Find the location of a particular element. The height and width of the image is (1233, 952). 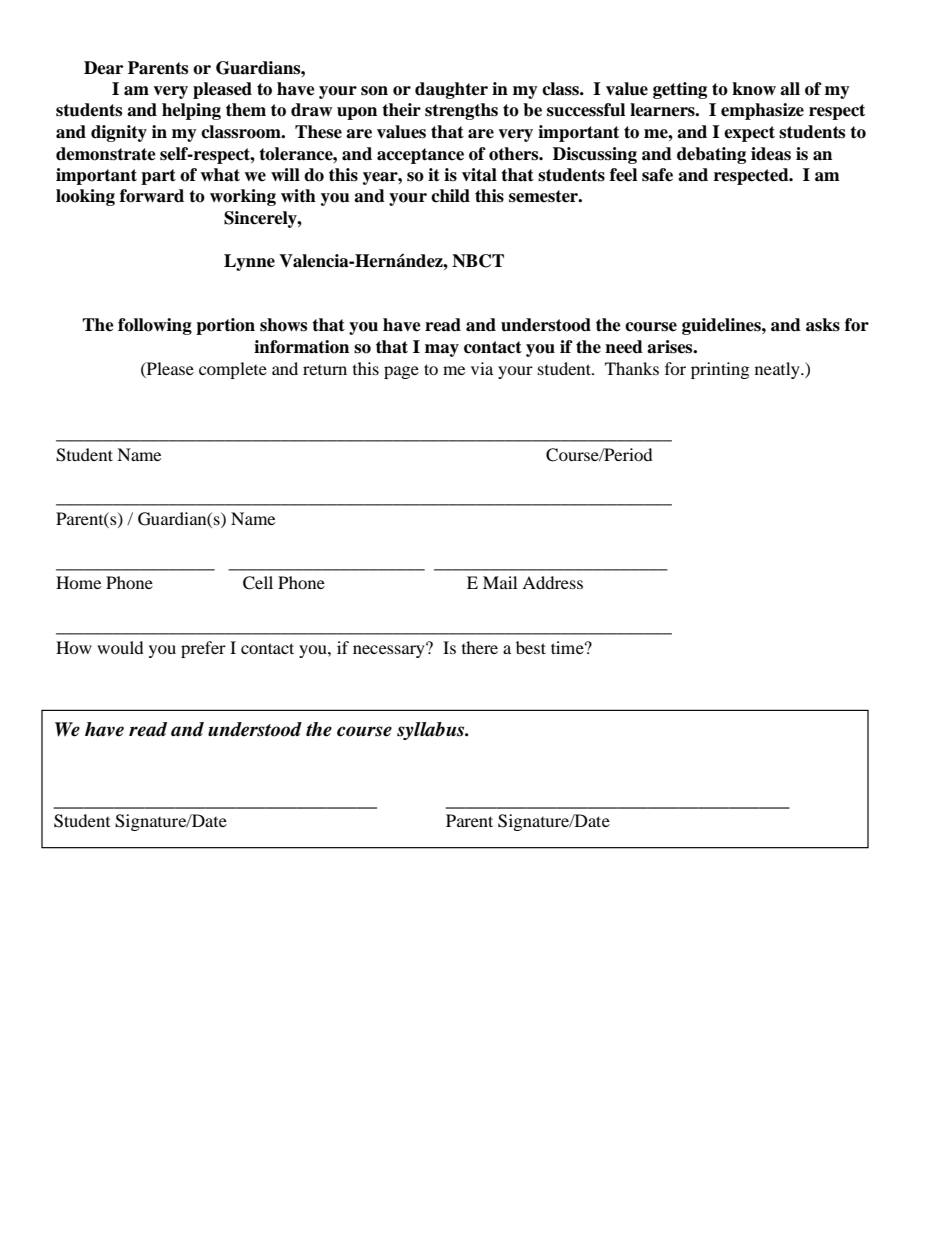

prefer is located at coordinates (203, 649).
